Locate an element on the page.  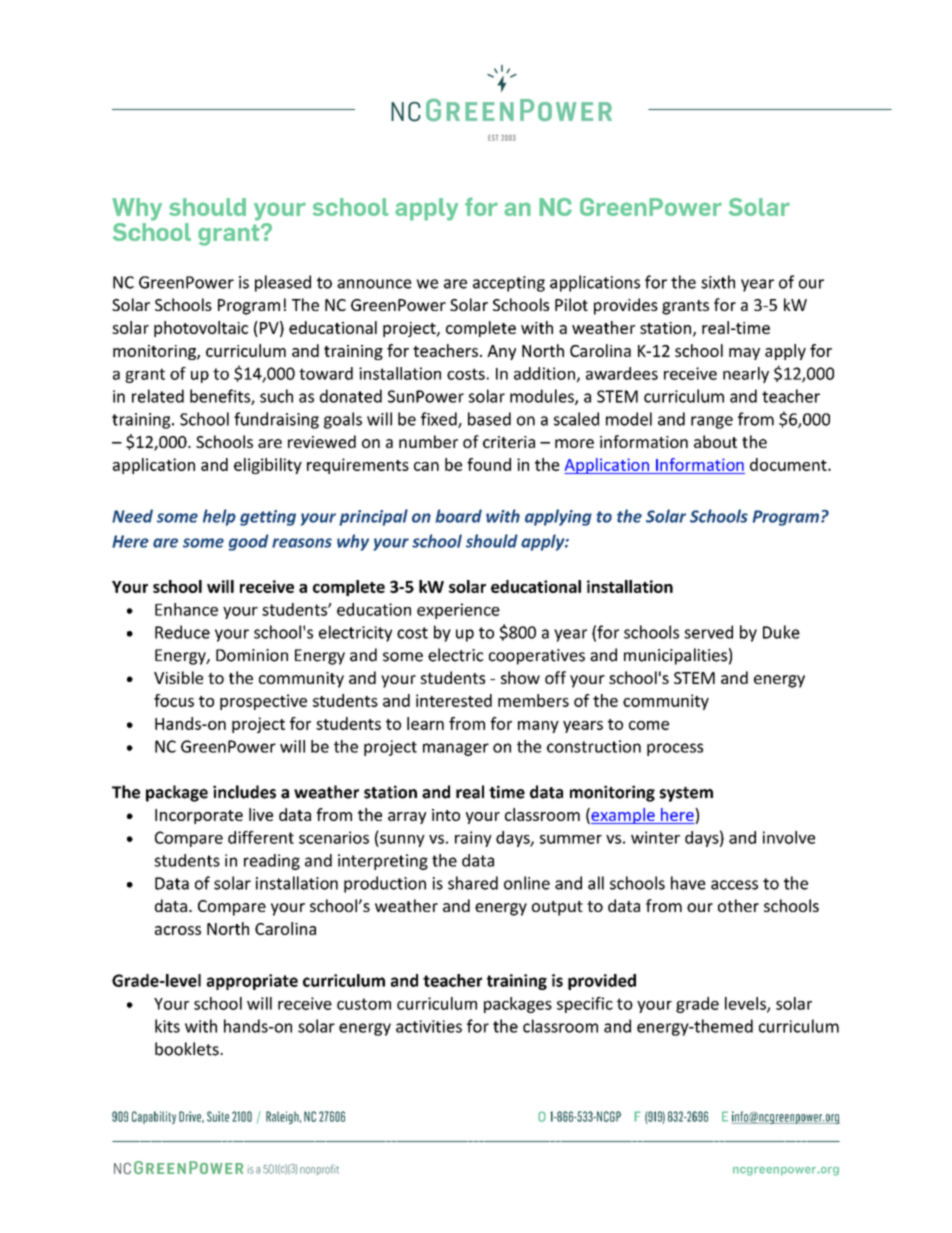
Suite is located at coordinates (218, 1116).
